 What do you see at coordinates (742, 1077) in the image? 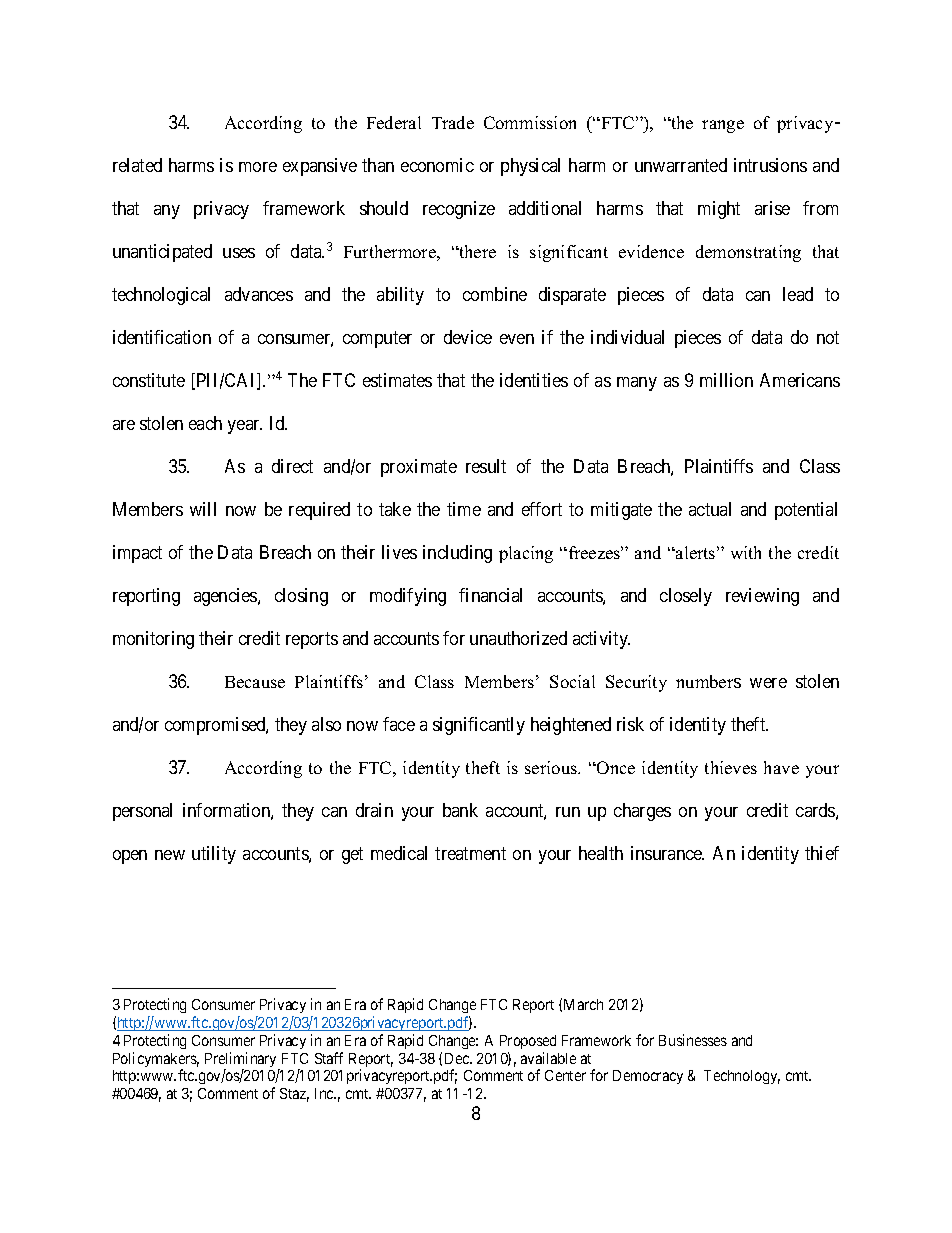
I see `Technology` at bounding box center [742, 1077].
